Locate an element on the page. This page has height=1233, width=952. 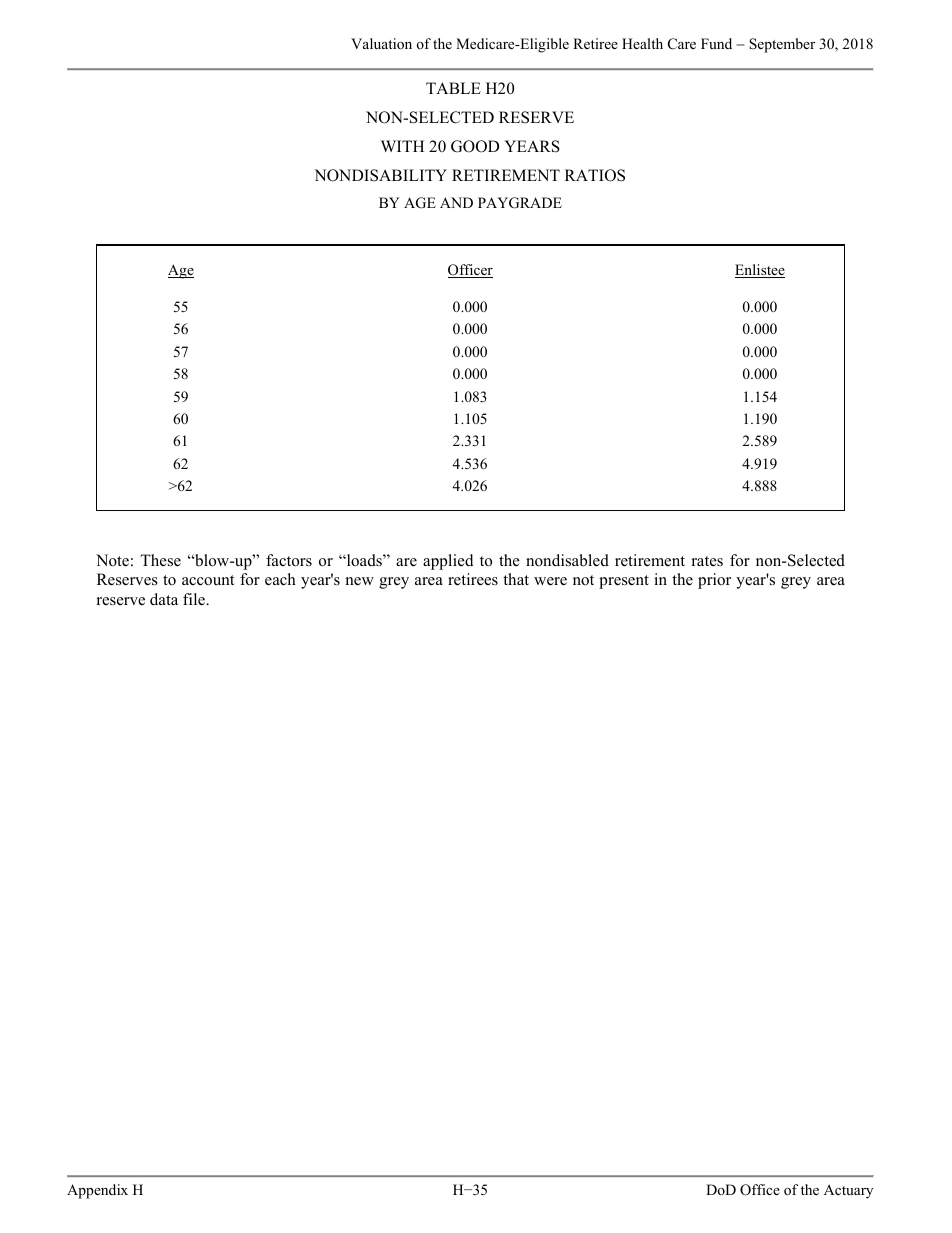
file is located at coordinates (195, 599).
